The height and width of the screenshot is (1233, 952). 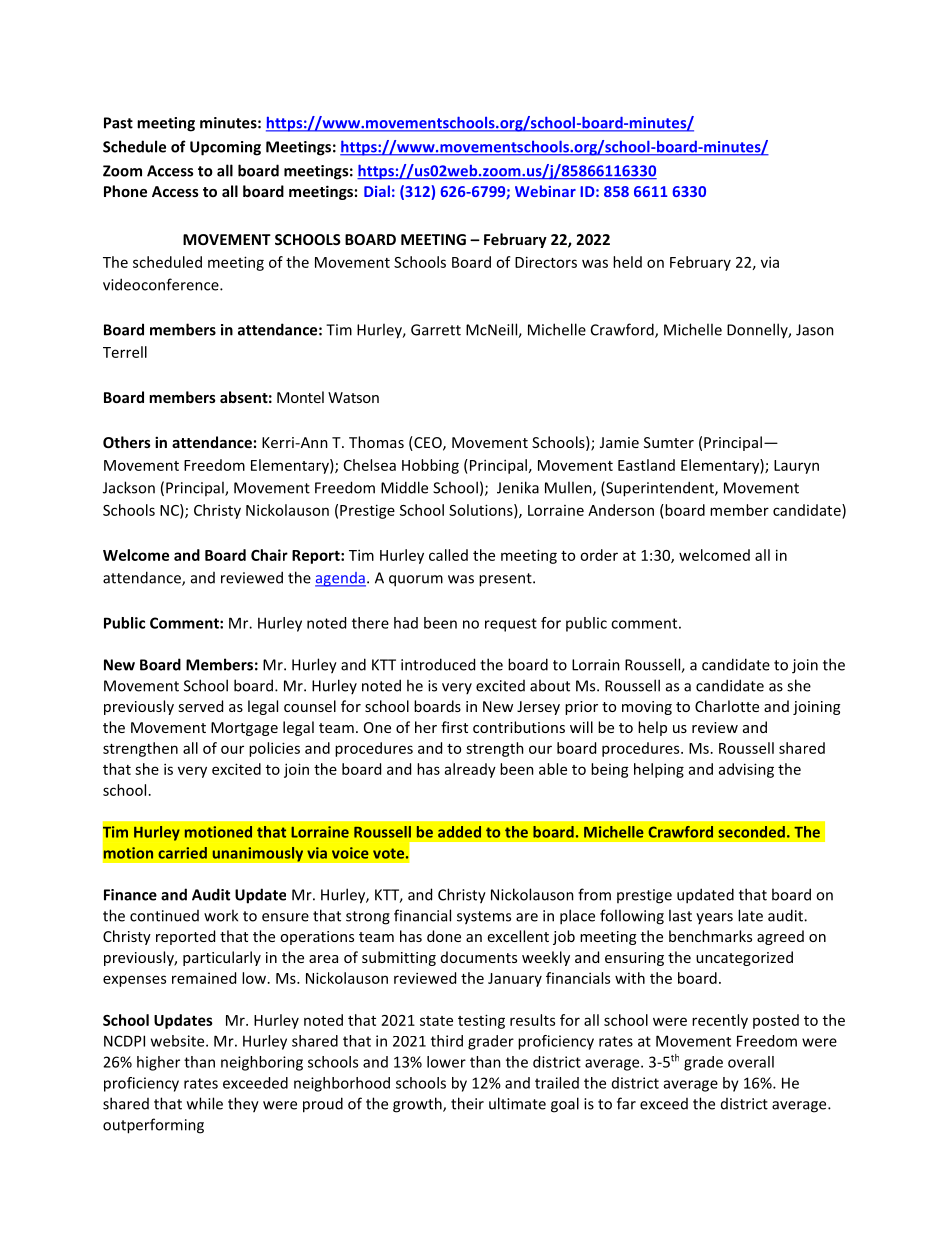 What do you see at coordinates (205, 1103) in the screenshot?
I see `while` at bounding box center [205, 1103].
